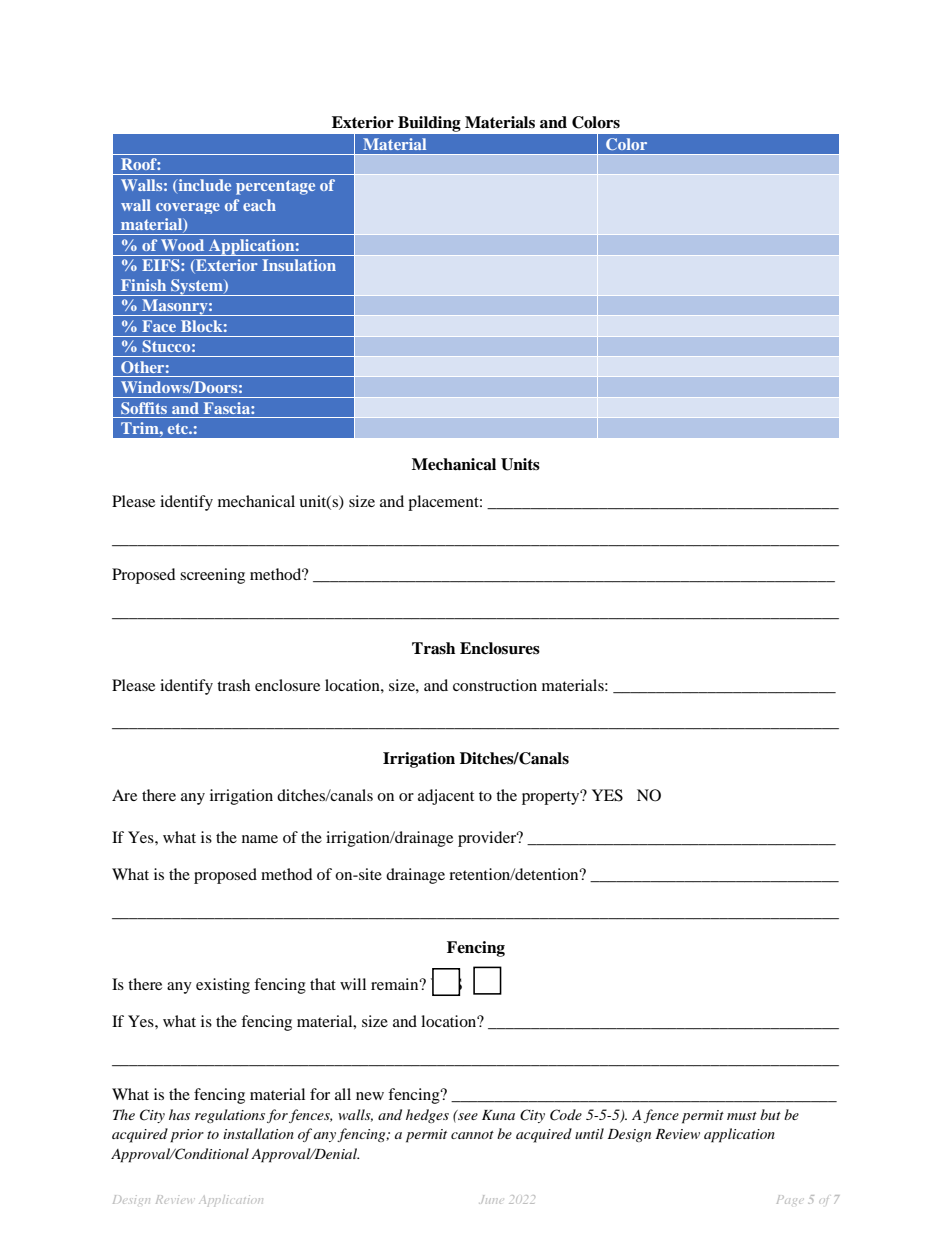  What do you see at coordinates (789, 1199) in the image?
I see `Page` at bounding box center [789, 1199].
